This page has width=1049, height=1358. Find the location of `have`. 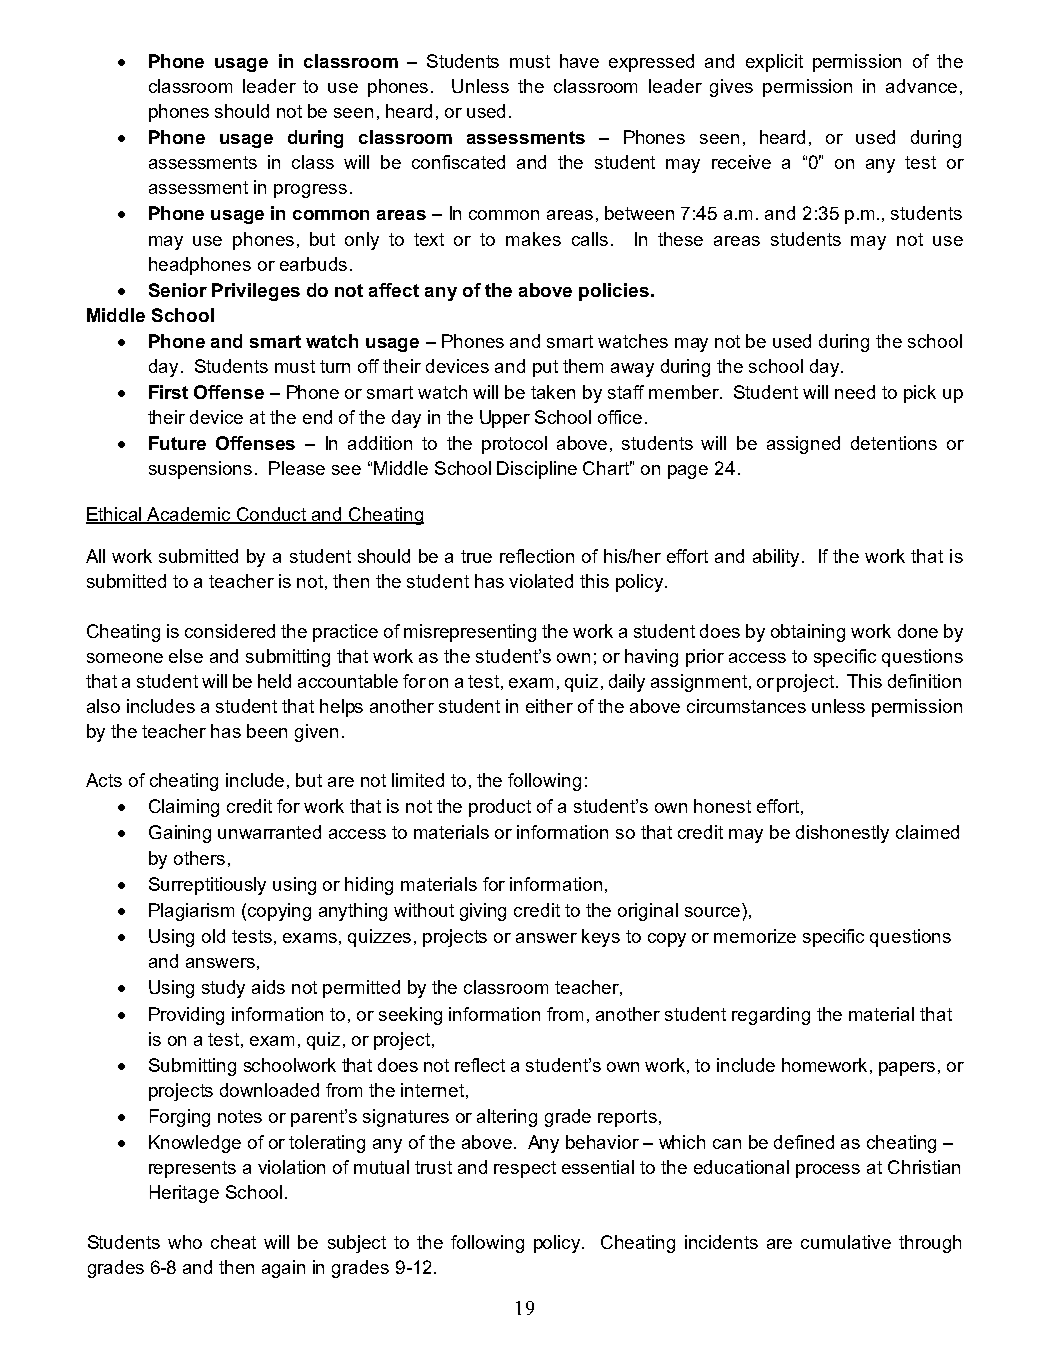

have is located at coordinates (579, 61).
